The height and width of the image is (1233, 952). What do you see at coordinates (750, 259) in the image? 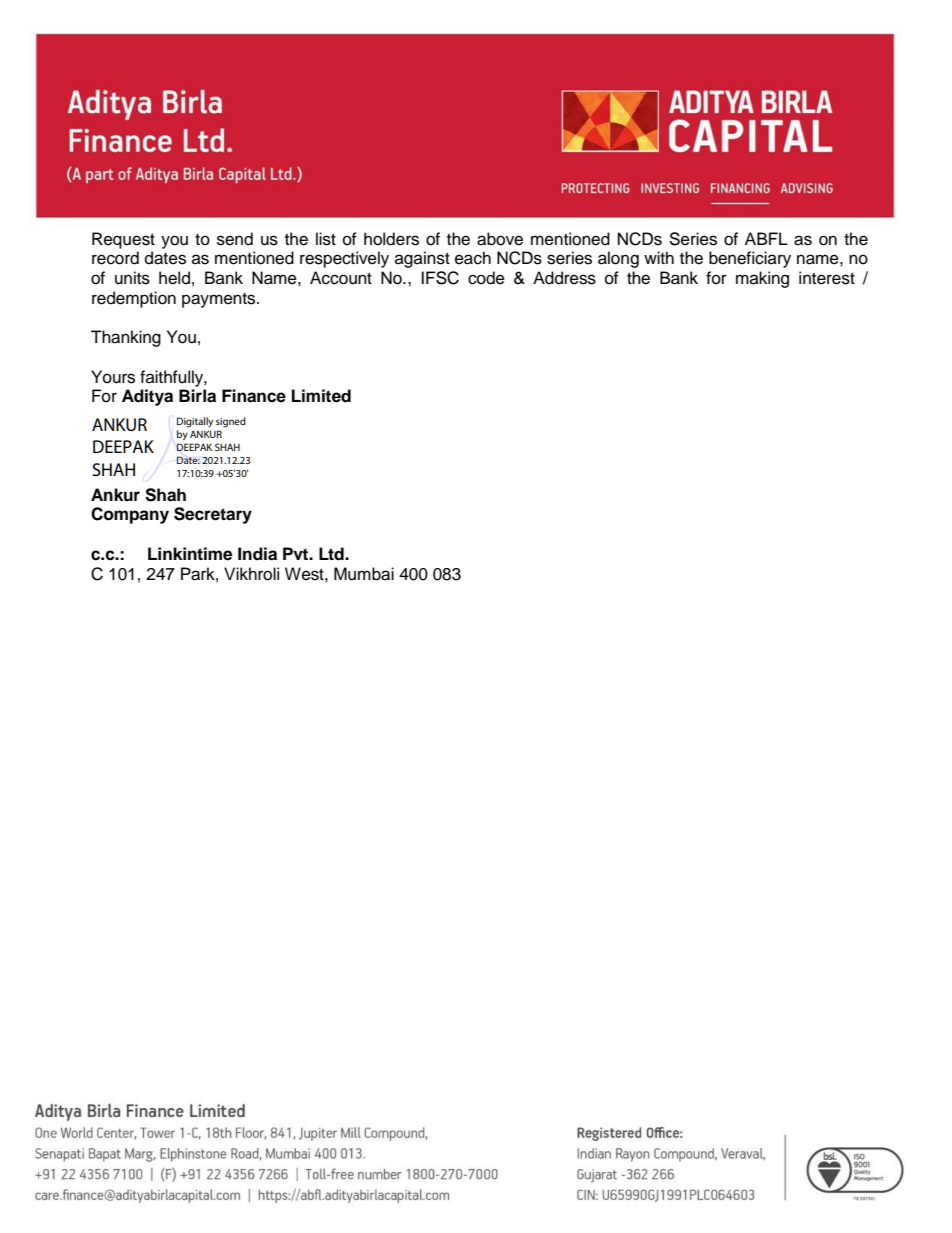
I see `beneficiary` at bounding box center [750, 259].
